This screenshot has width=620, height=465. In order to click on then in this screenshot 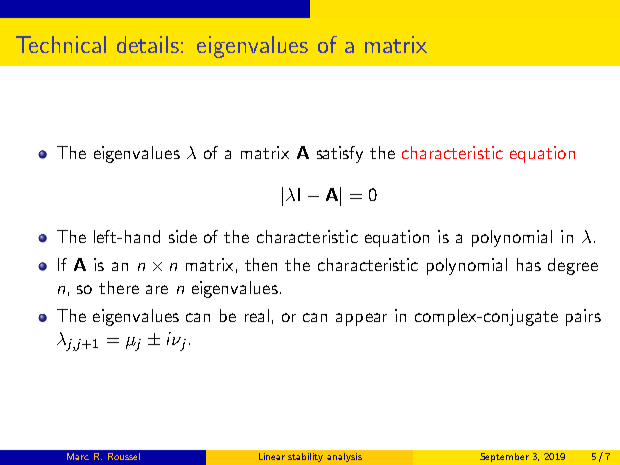, I will do `click(261, 264)`.
